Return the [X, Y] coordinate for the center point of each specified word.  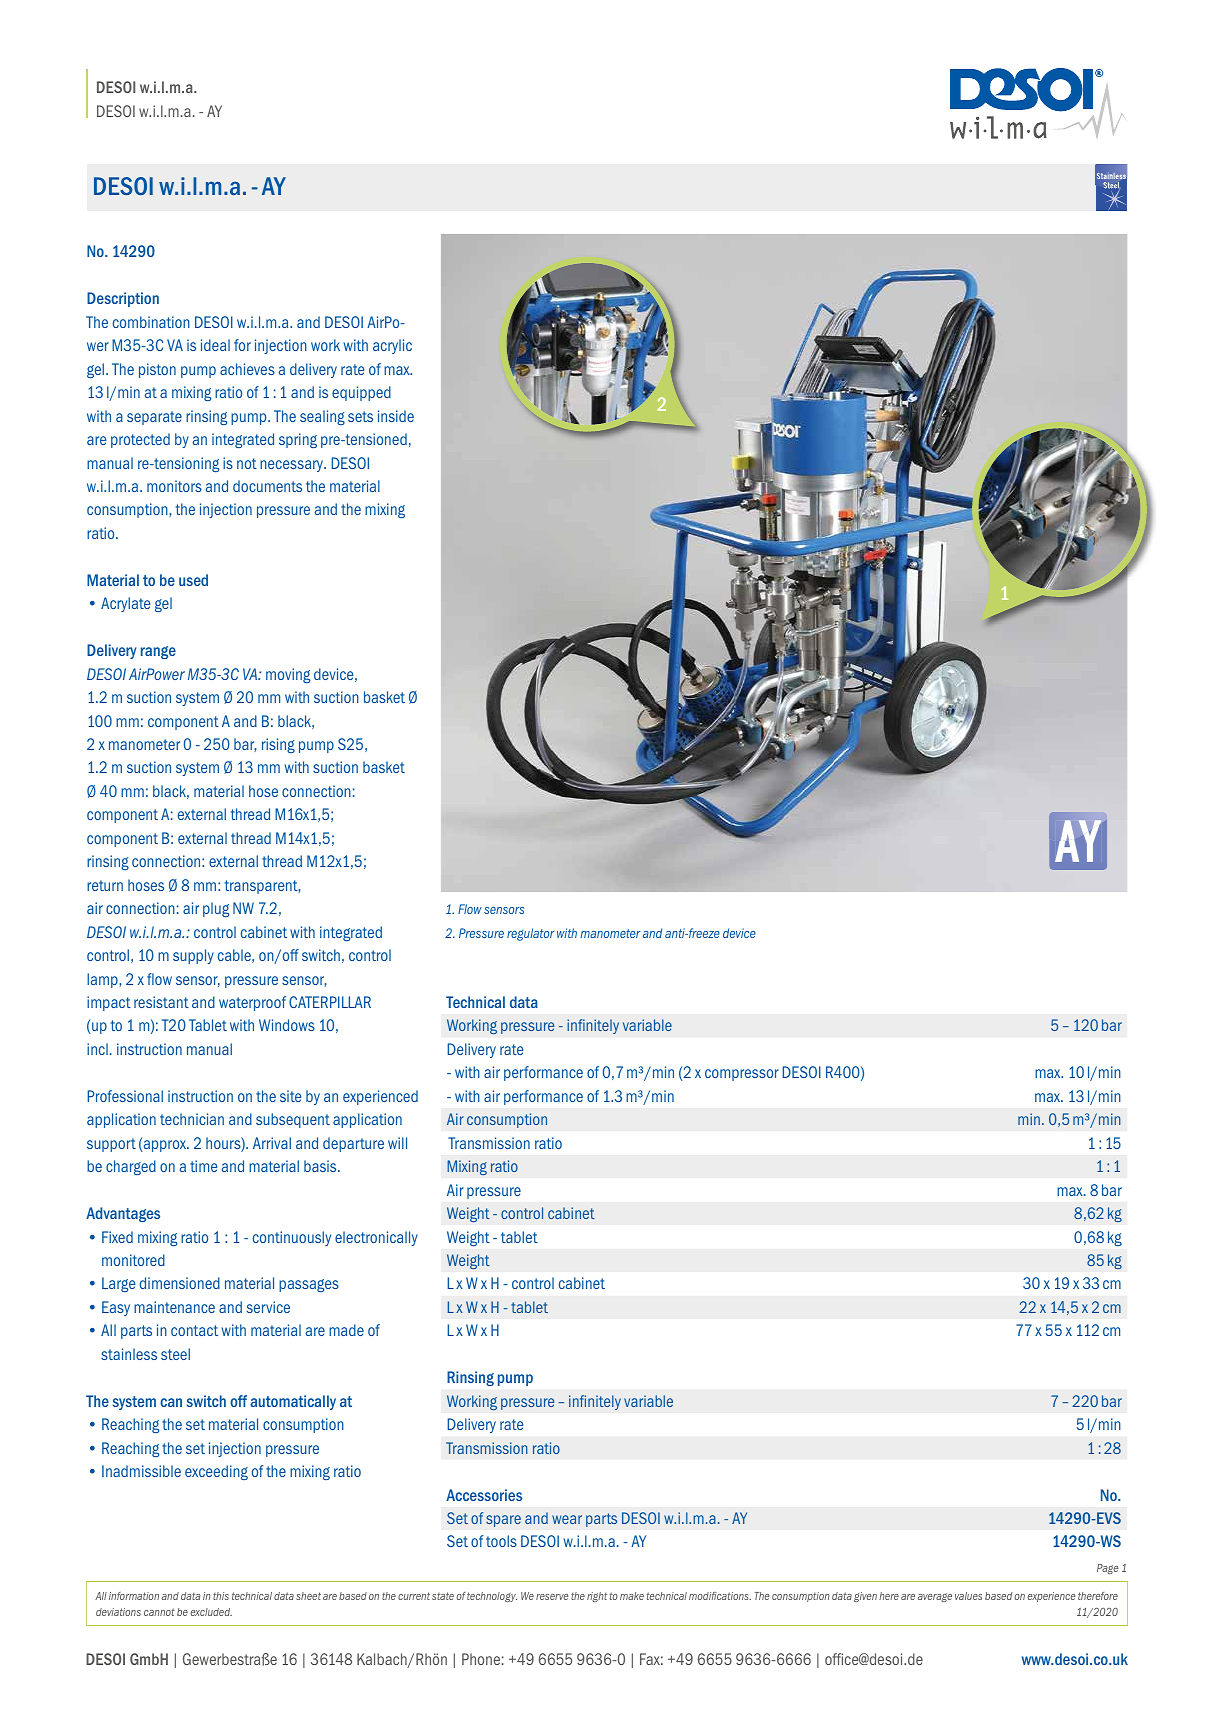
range [158, 652]
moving [288, 675]
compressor [742, 1075]
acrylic [392, 346]
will [397, 1143]
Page [1108, 1569]
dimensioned [180, 1283]
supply [193, 956]
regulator [531, 934]
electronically [376, 1238]
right [597, 1597]
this [221, 1596]
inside [396, 416]
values [968, 1596]
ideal [215, 345]
